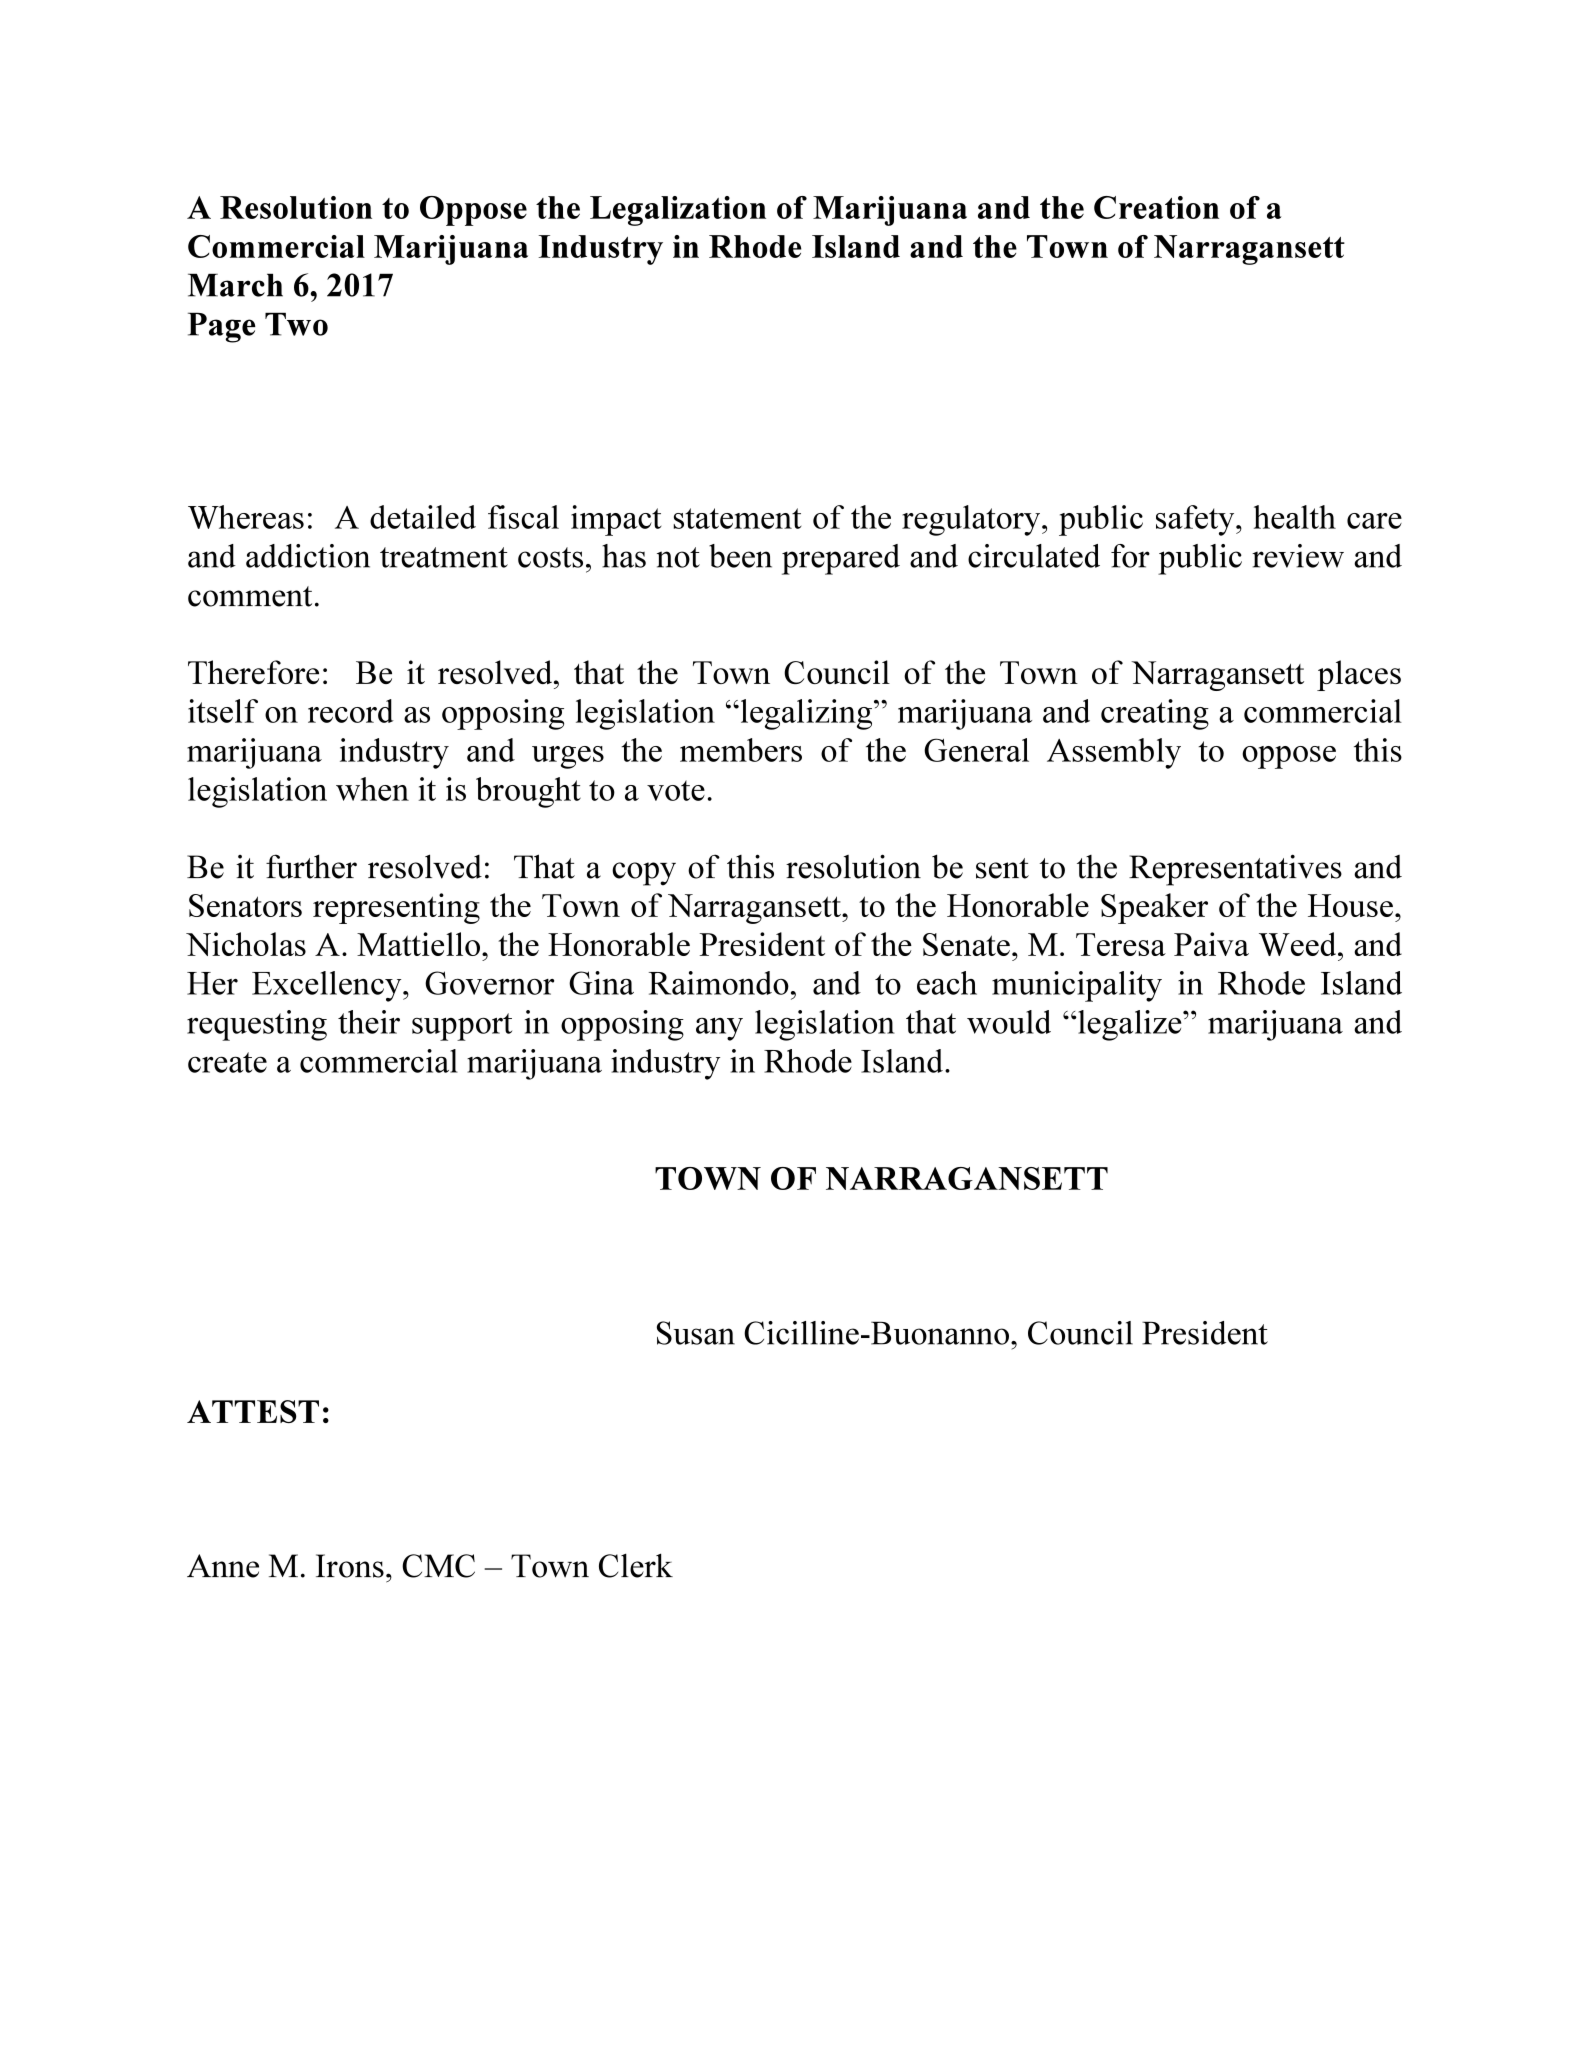  Describe the element at coordinates (350, 1566) in the image. I see `Irons` at that location.
